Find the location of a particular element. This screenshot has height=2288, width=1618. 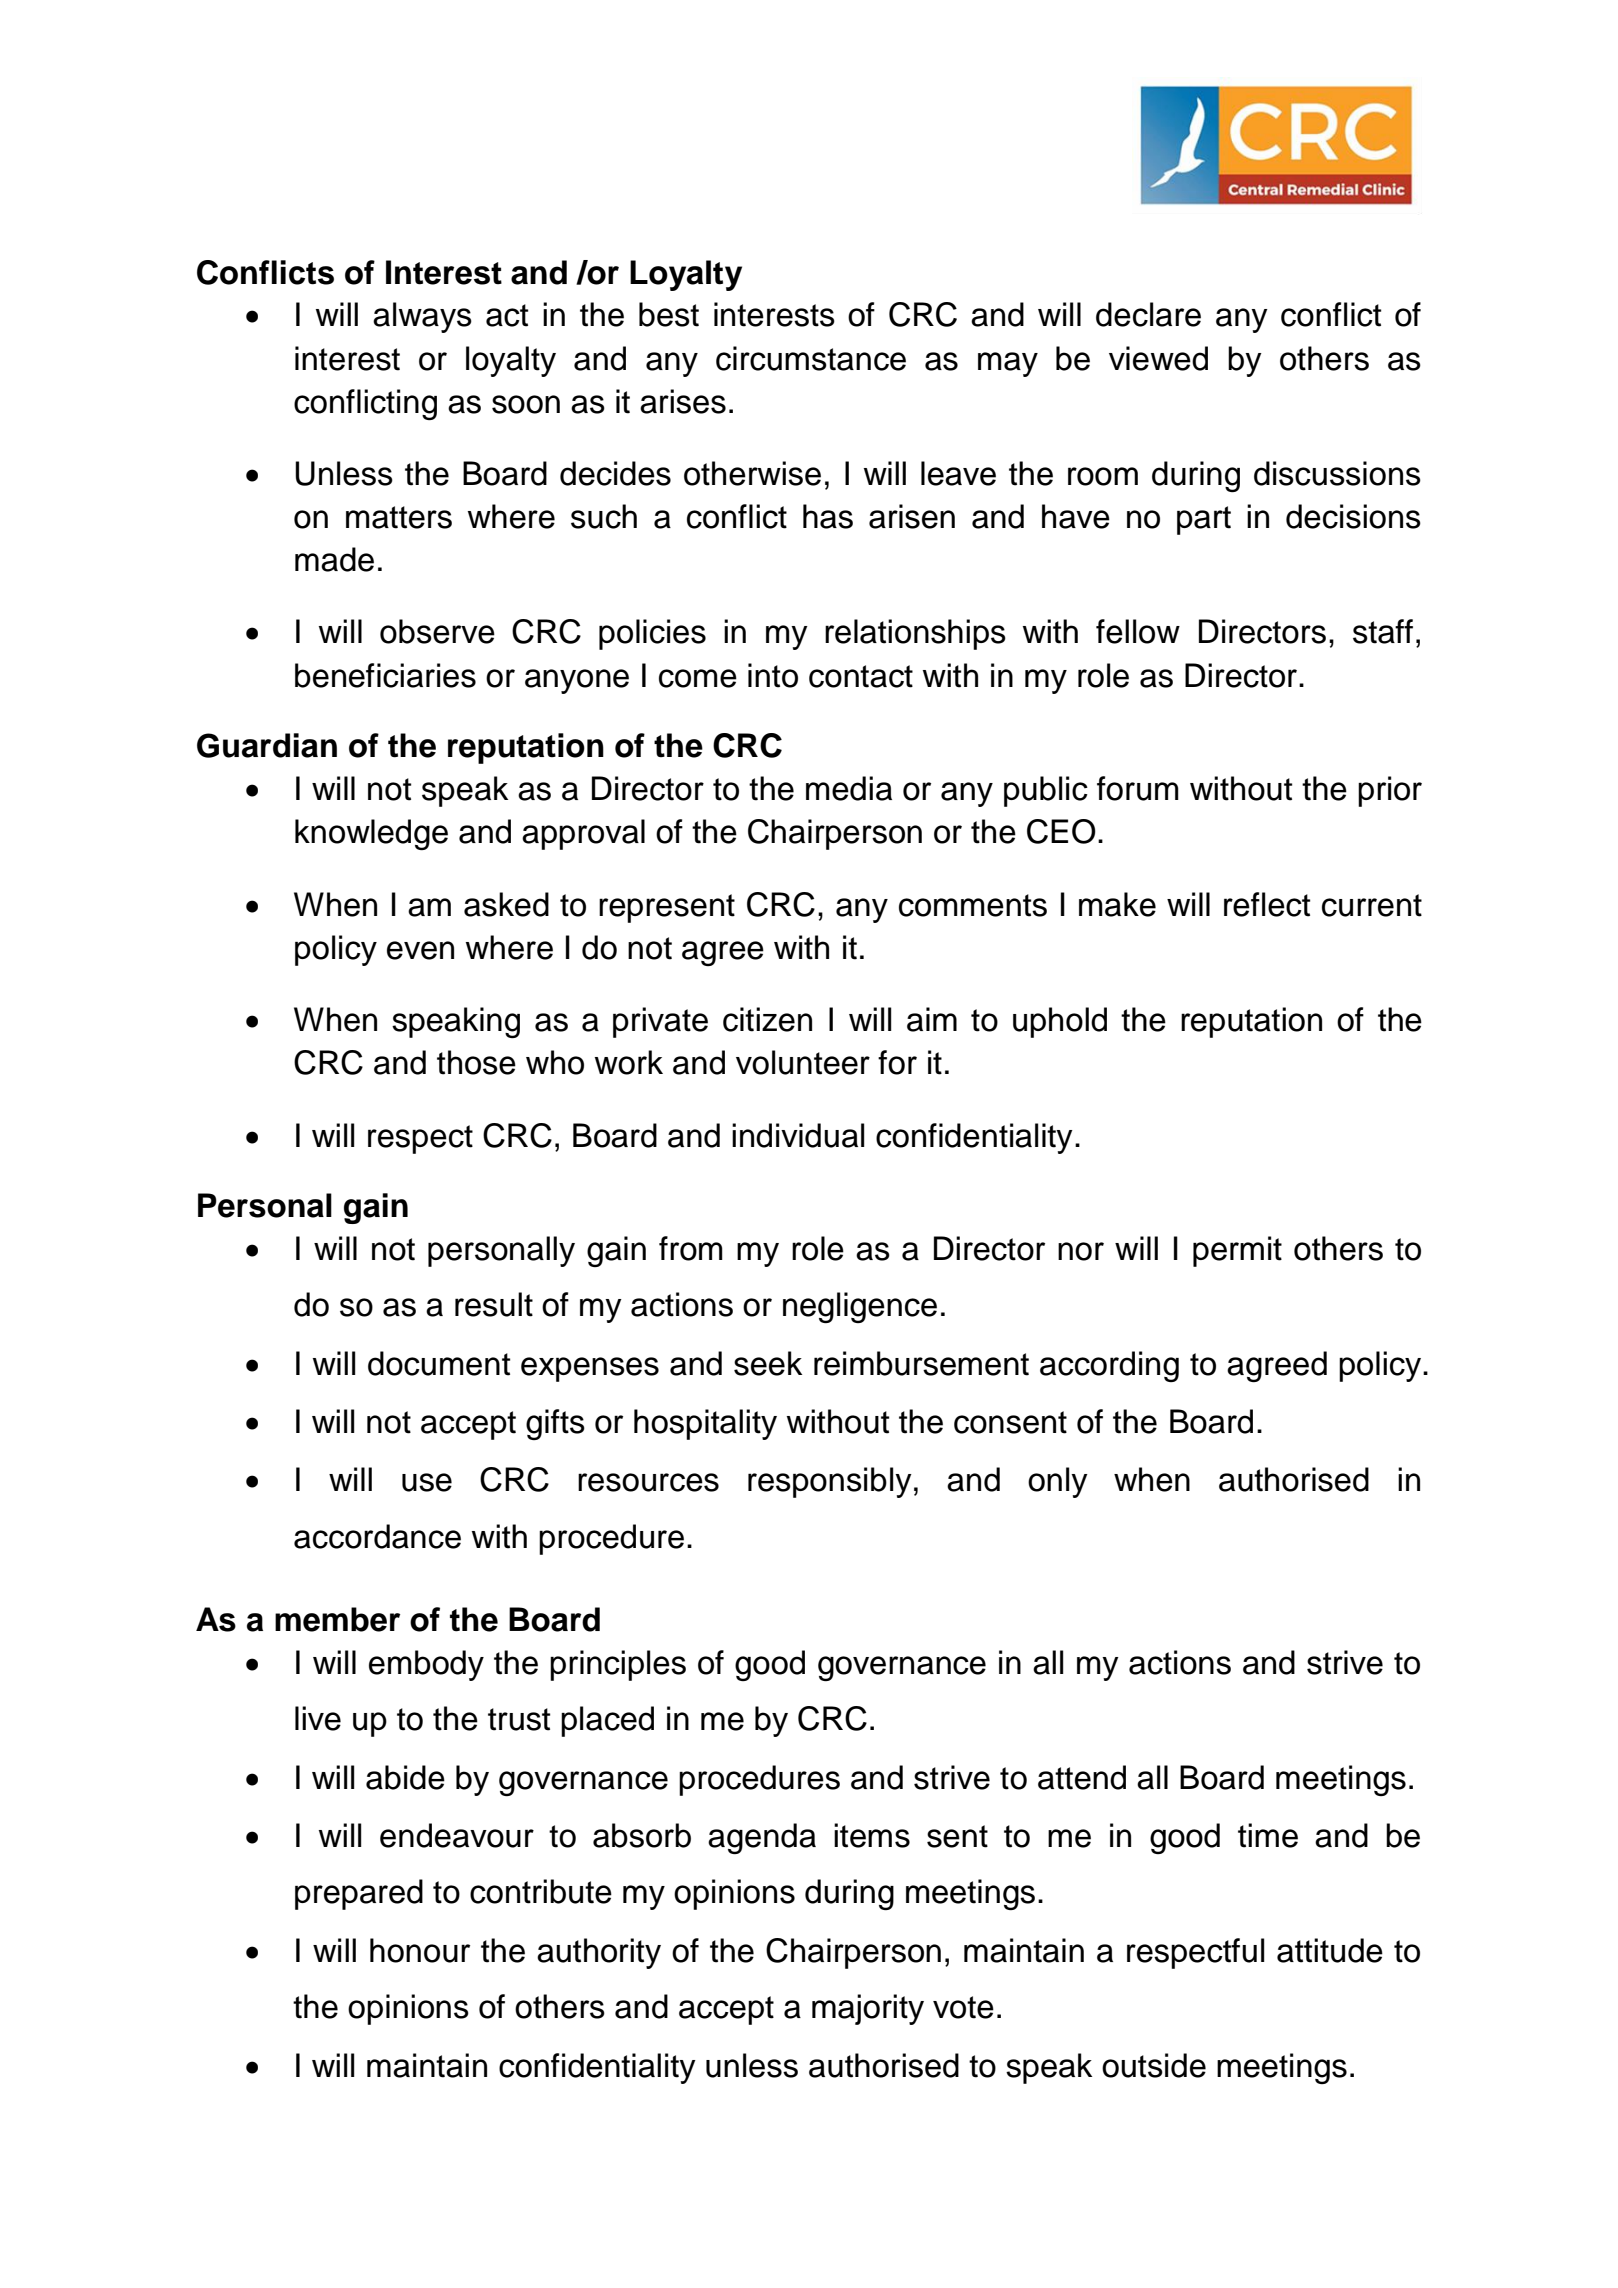

member is located at coordinates (337, 1619).
